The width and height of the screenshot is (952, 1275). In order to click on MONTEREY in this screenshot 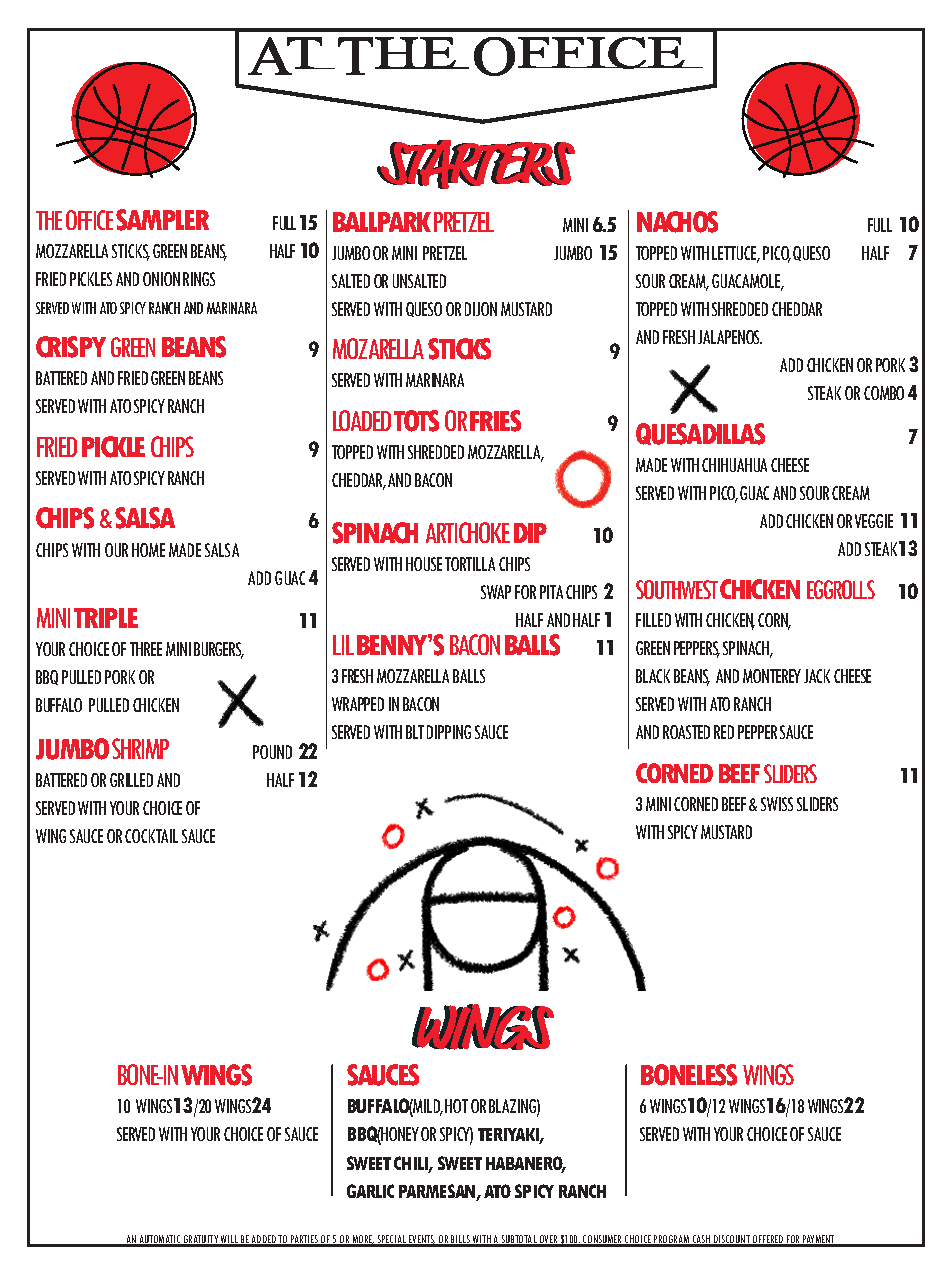, I will do `click(772, 676)`.
